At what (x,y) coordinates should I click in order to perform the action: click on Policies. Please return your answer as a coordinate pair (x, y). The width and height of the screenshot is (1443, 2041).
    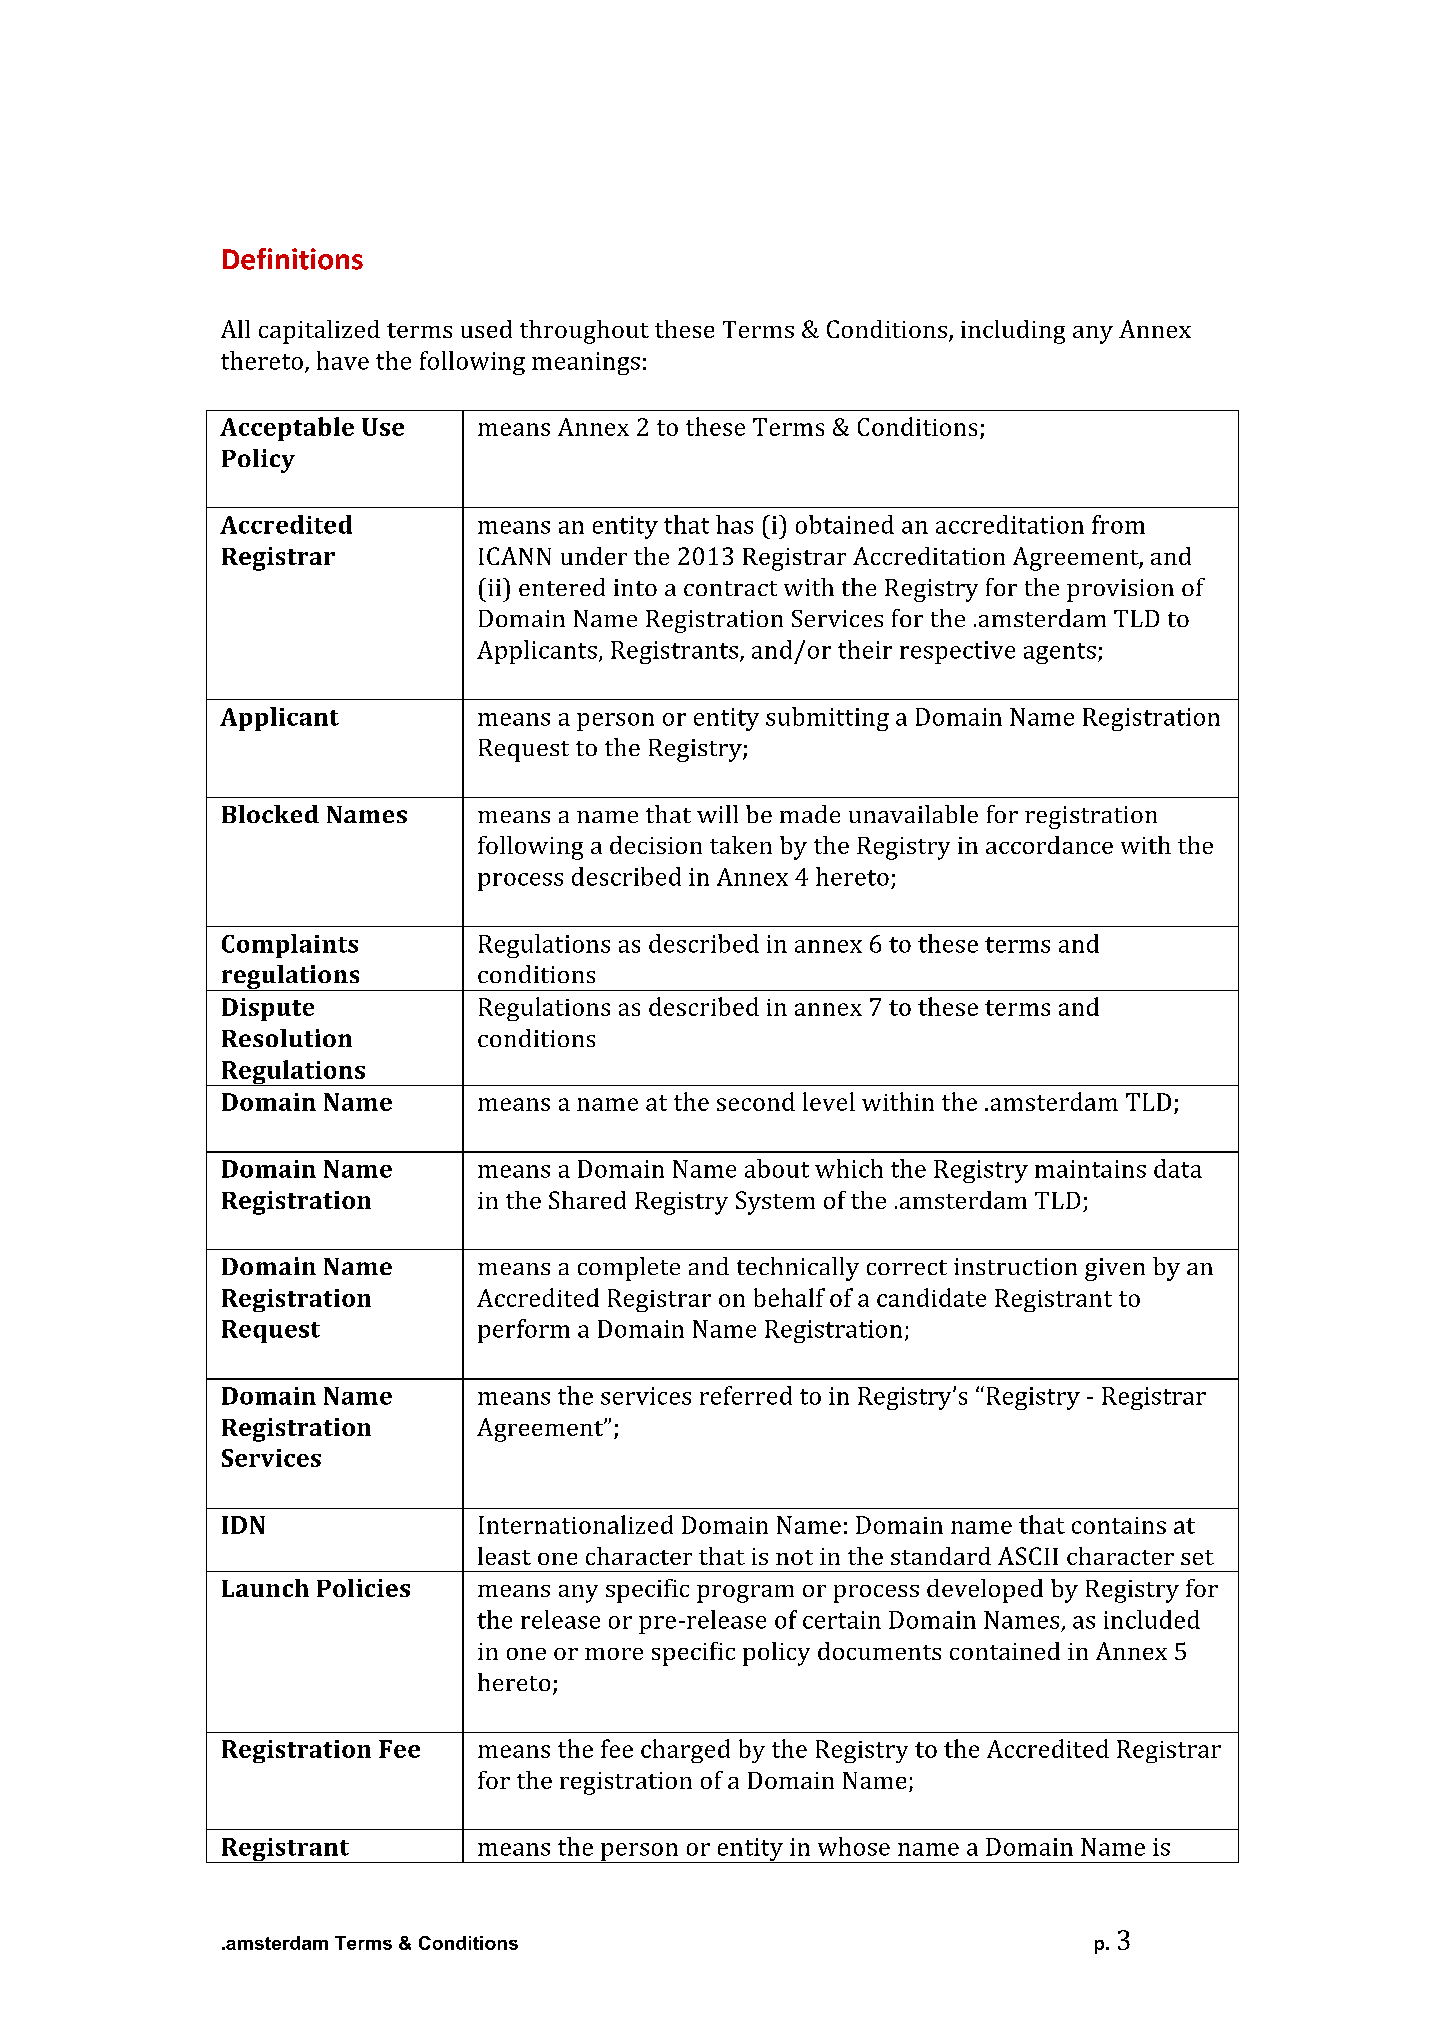
    Looking at the image, I should click on (363, 1588).
